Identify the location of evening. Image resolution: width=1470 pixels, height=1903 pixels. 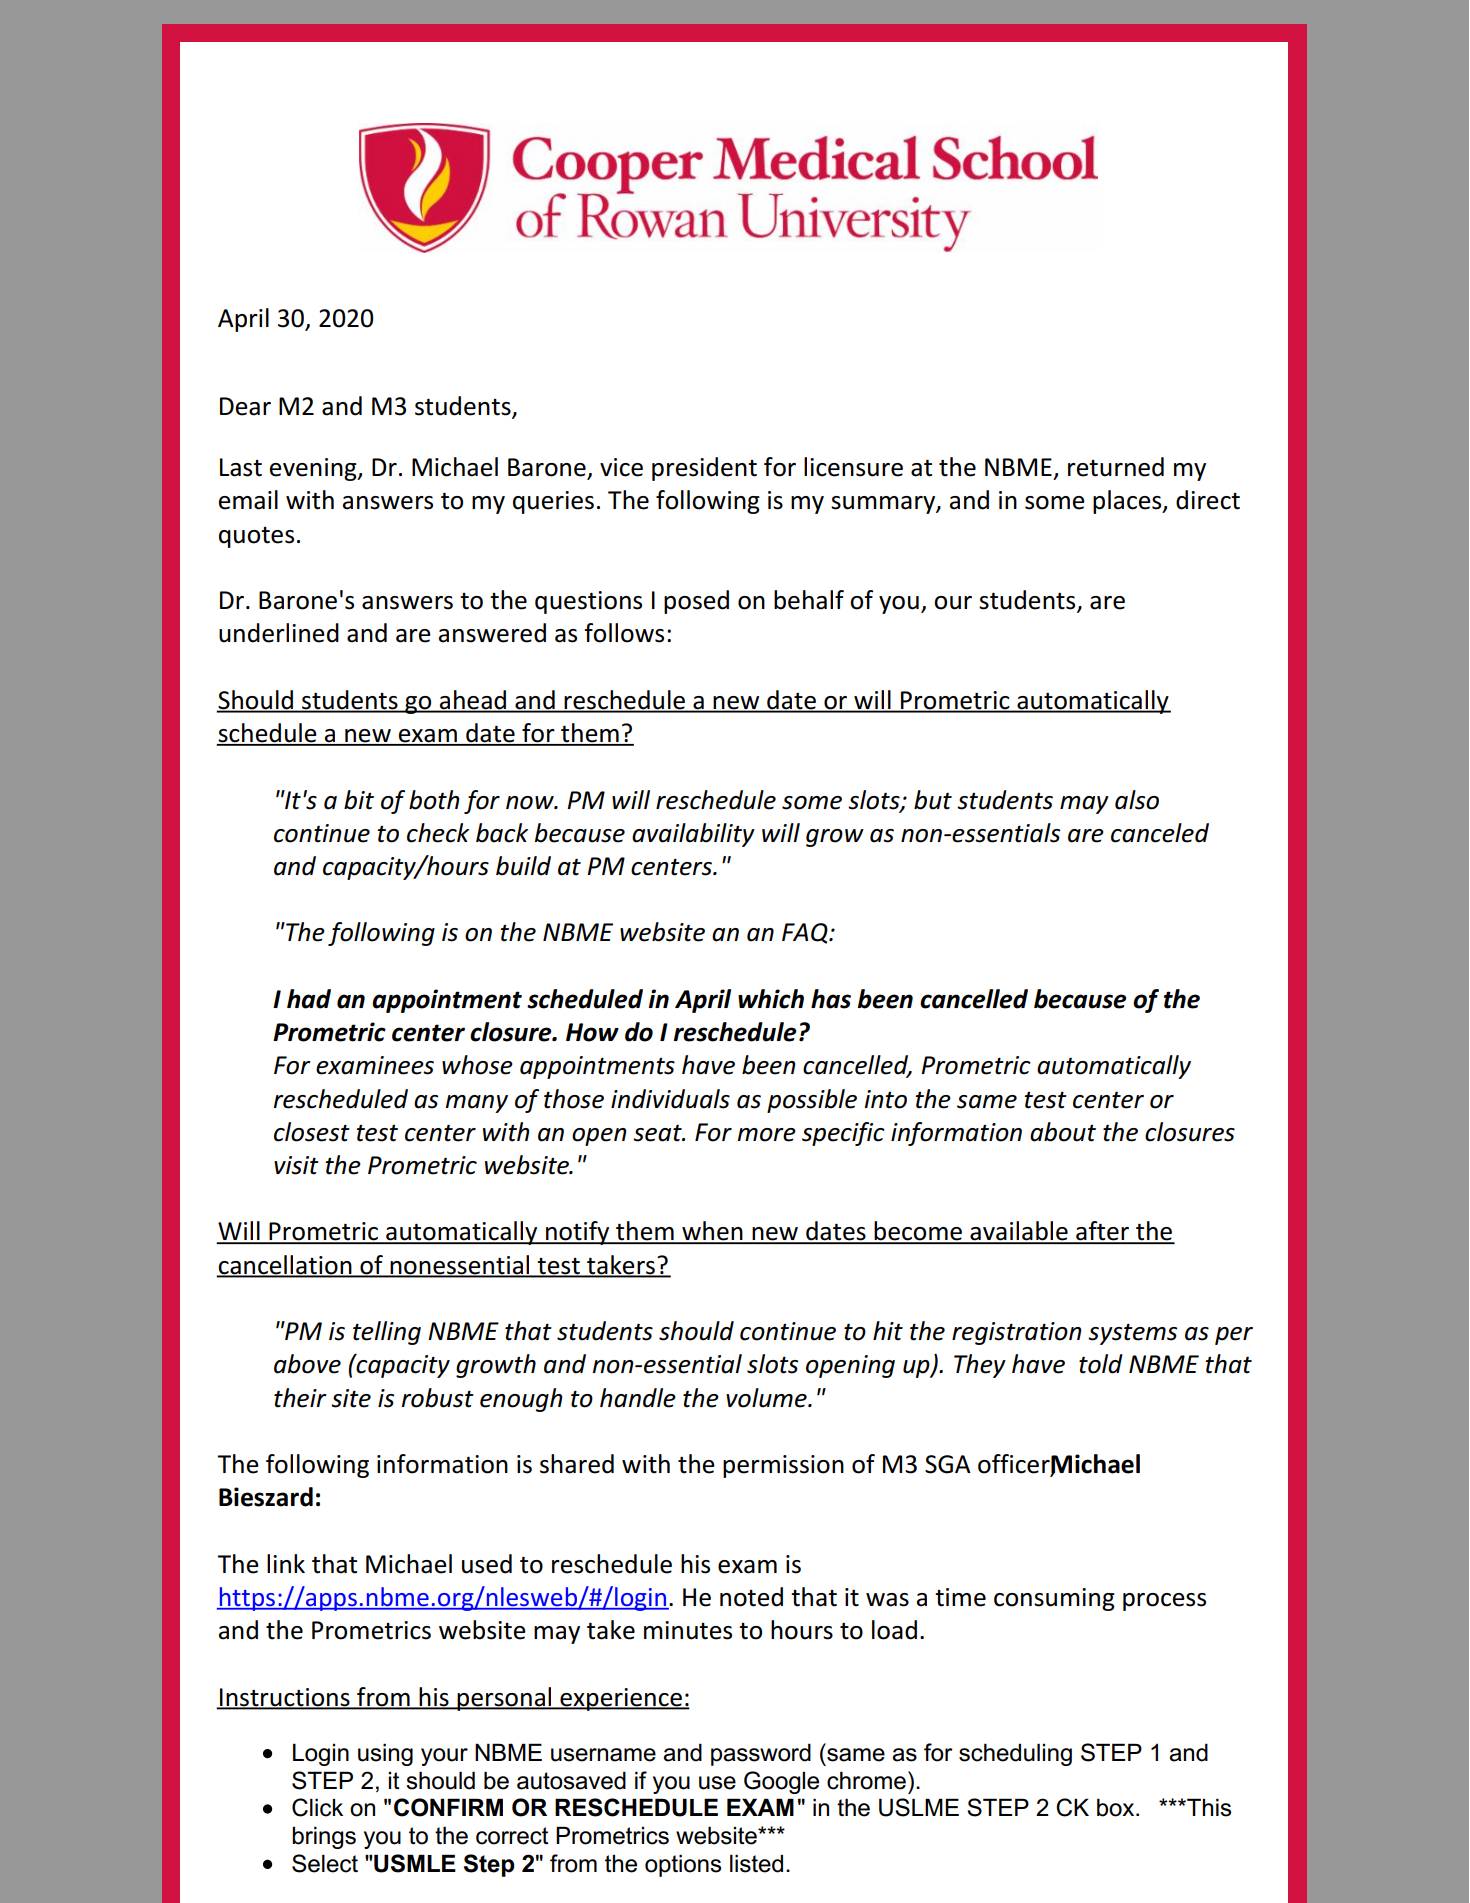
(314, 469).
